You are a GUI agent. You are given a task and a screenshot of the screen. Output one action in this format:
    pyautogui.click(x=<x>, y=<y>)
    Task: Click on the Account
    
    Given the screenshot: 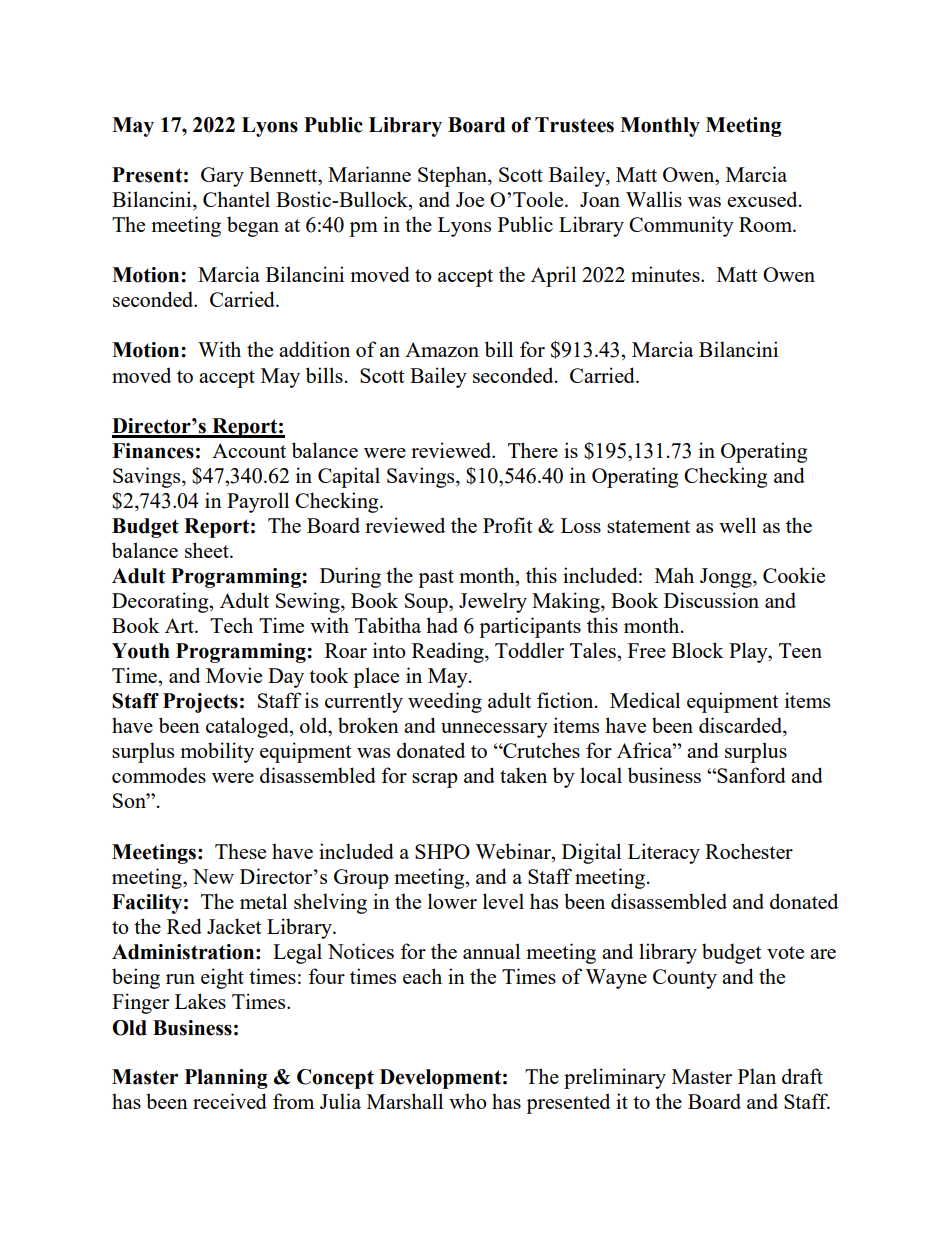 What is the action you would take?
    pyautogui.click(x=249, y=450)
